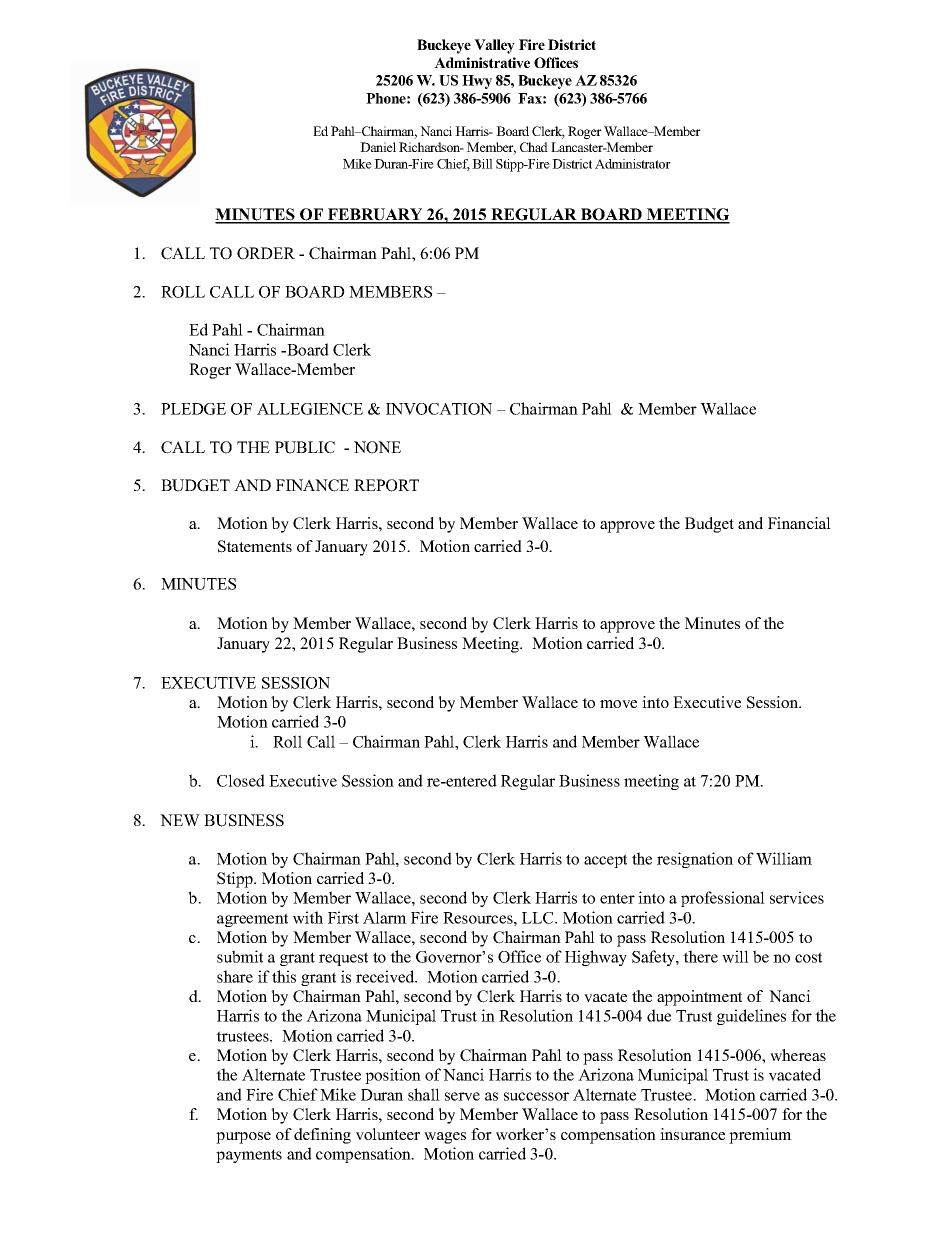 Image resolution: width=952 pixels, height=1233 pixels. Describe the element at coordinates (386, 485) in the document. I see `REPORT` at that location.
